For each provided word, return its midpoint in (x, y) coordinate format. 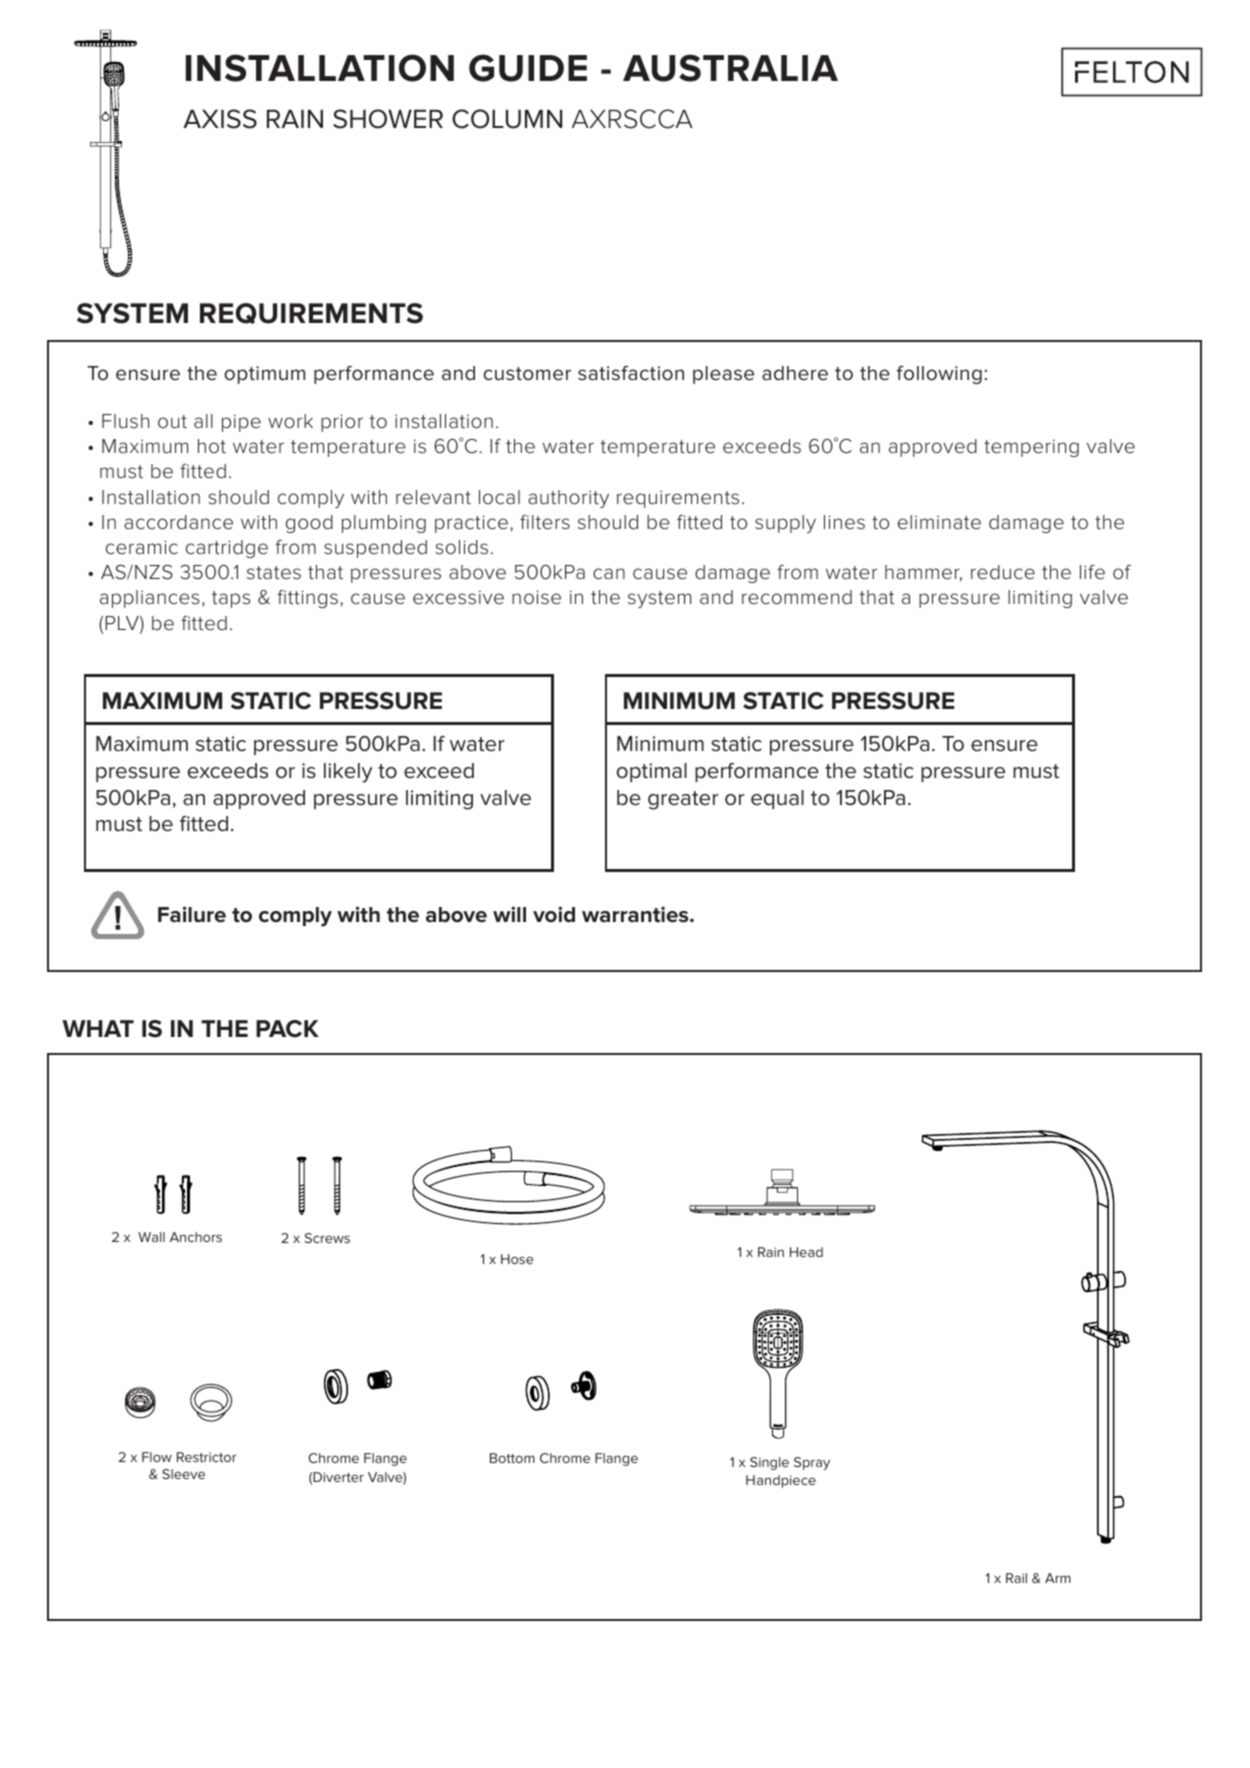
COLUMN (507, 119)
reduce (1003, 572)
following (939, 375)
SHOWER (388, 119)
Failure (192, 914)
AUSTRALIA (730, 68)
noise (536, 597)
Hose (517, 1259)
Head (806, 1252)
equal (777, 799)
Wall (151, 1237)
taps (231, 599)
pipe (241, 423)
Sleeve (183, 1474)
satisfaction (631, 373)
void (554, 914)
